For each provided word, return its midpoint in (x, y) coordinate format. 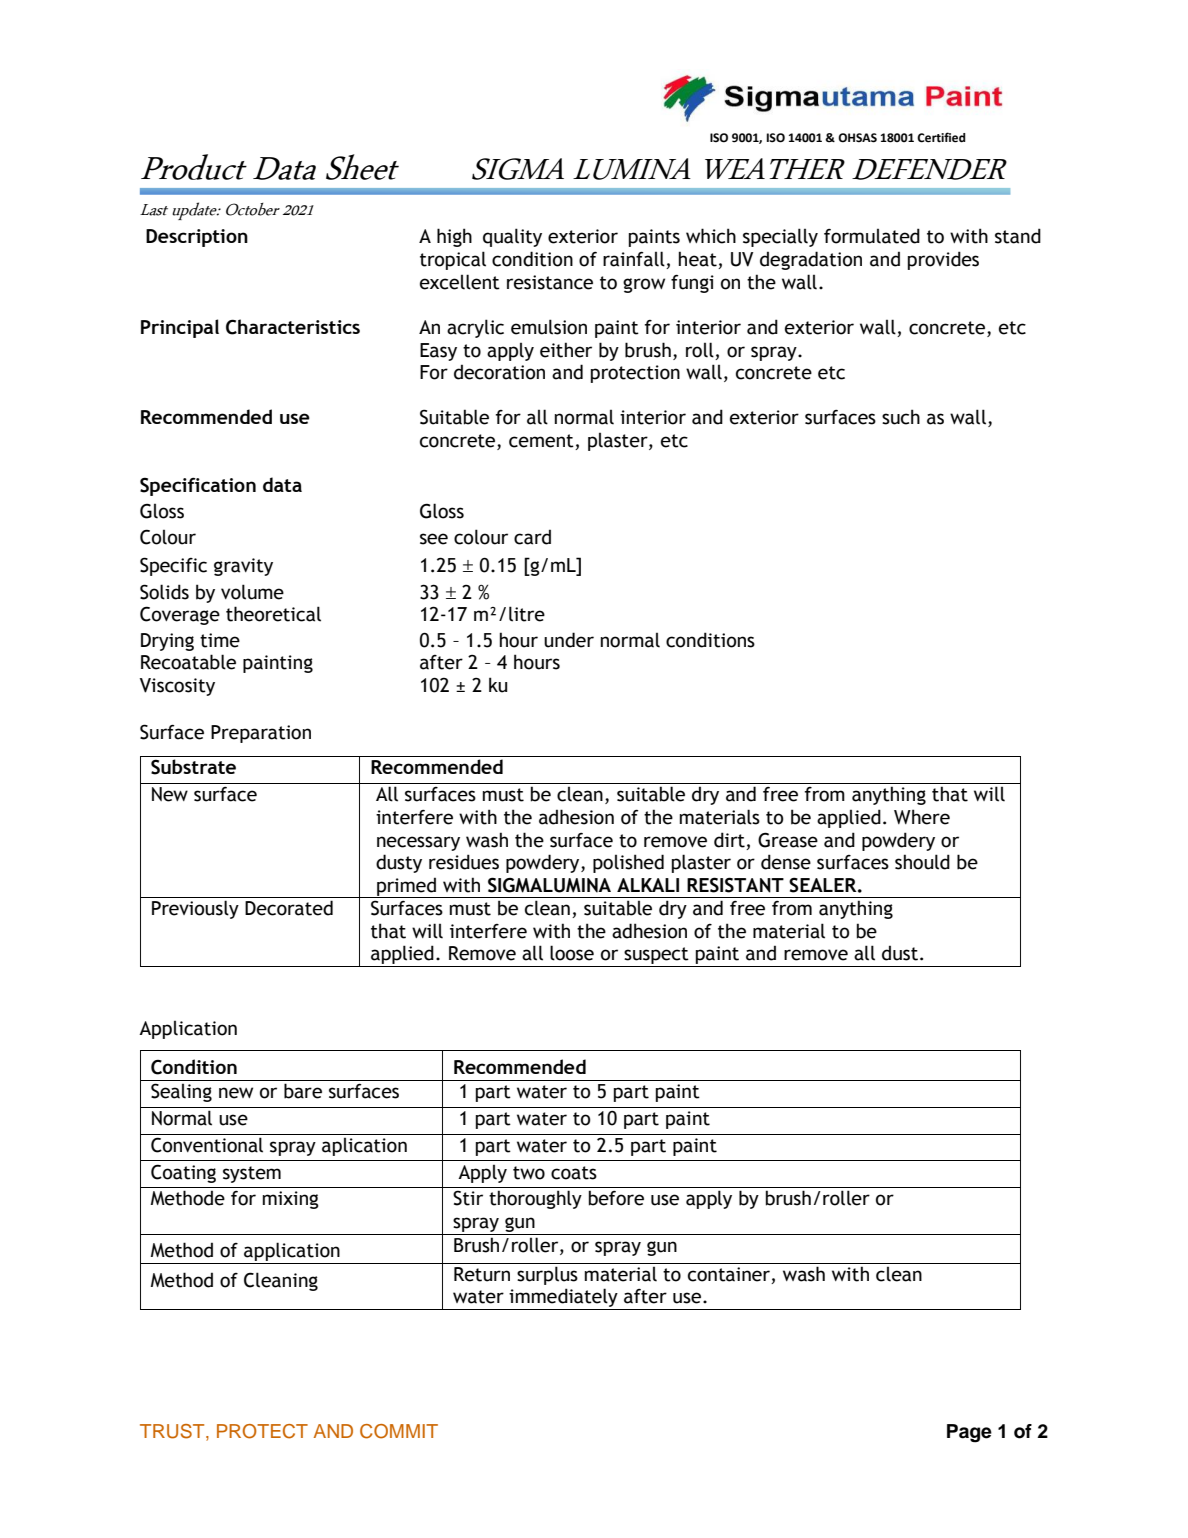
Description (197, 238)
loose (572, 953)
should (922, 862)
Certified (941, 137)
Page (969, 1433)
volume (252, 592)
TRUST (173, 1431)
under (569, 640)
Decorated (289, 908)
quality (512, 237)
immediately (564, 1299)
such (901, 417)
